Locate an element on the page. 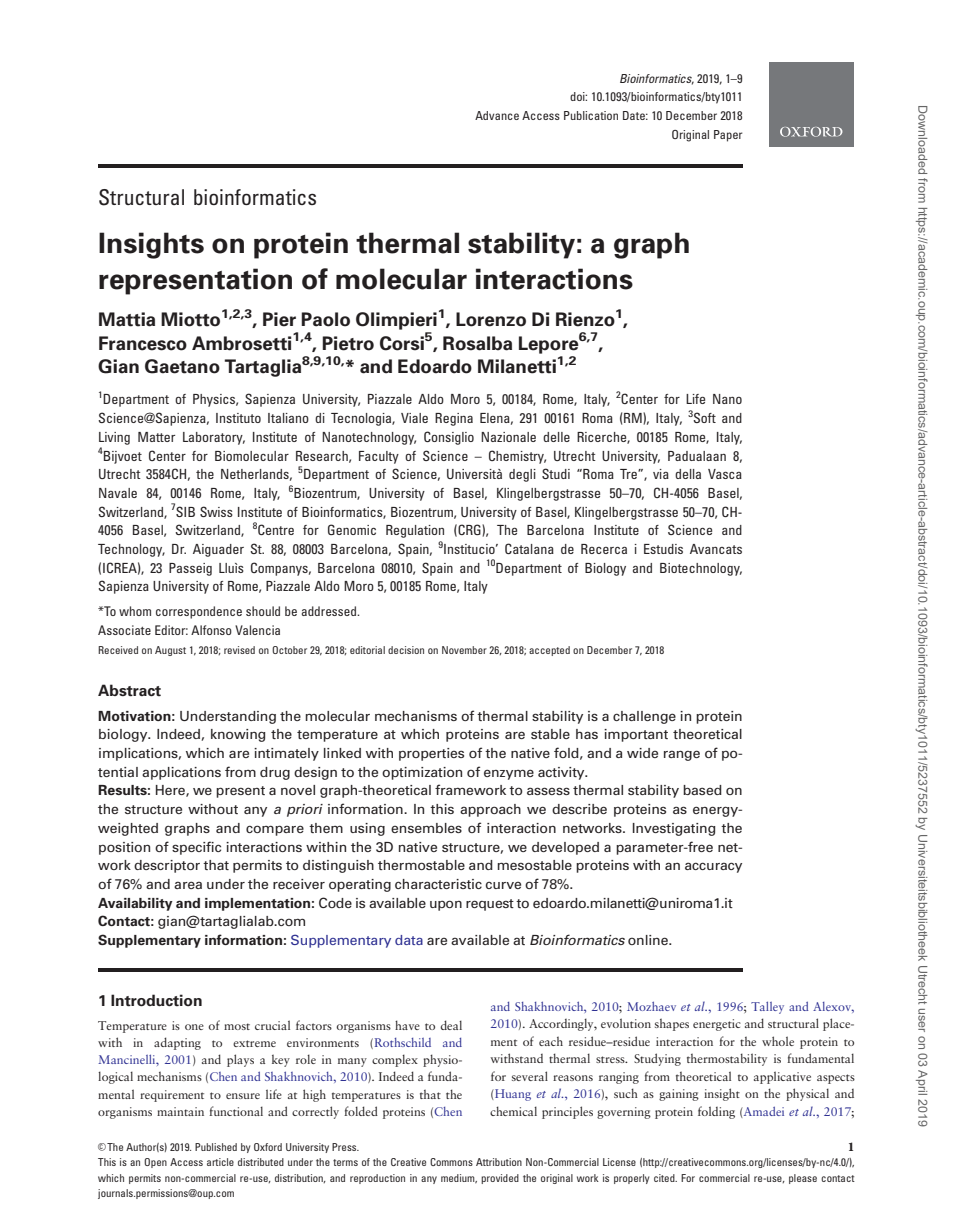 The image size is (953, 1232). Publication is located at coordinates (591, 115).
